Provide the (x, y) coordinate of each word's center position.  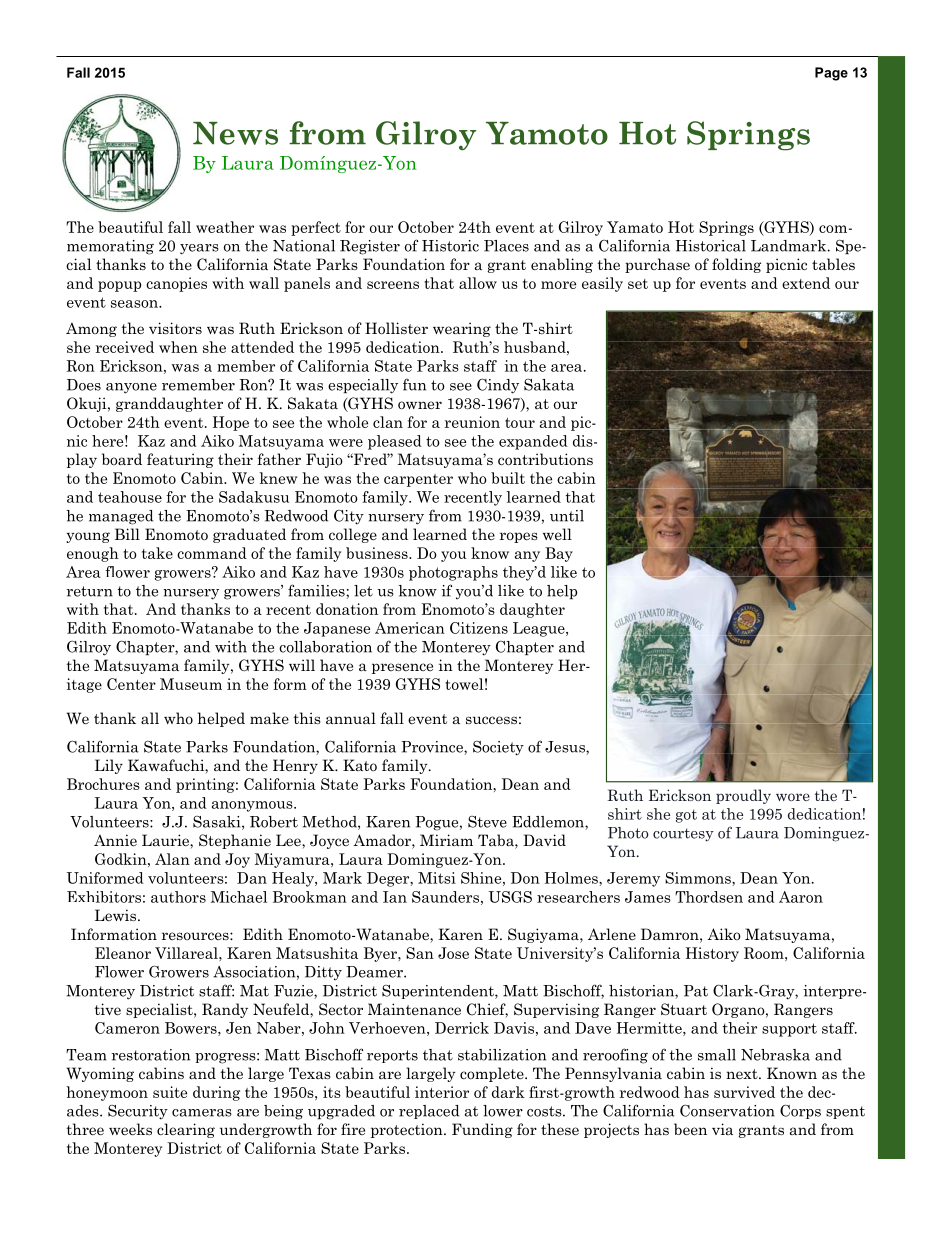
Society (498, 748)
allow (478, 283)
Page (831, 74)
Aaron (801, 897)
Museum (191, 684)
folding (736, 265)
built (508, 478)
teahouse (130, 497)
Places (506, 246)
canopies (176, 284)
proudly (743, 796)
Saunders (445, 897)
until (567, 516)
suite (170, 1092)
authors (178, 897)
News (235, 133)
